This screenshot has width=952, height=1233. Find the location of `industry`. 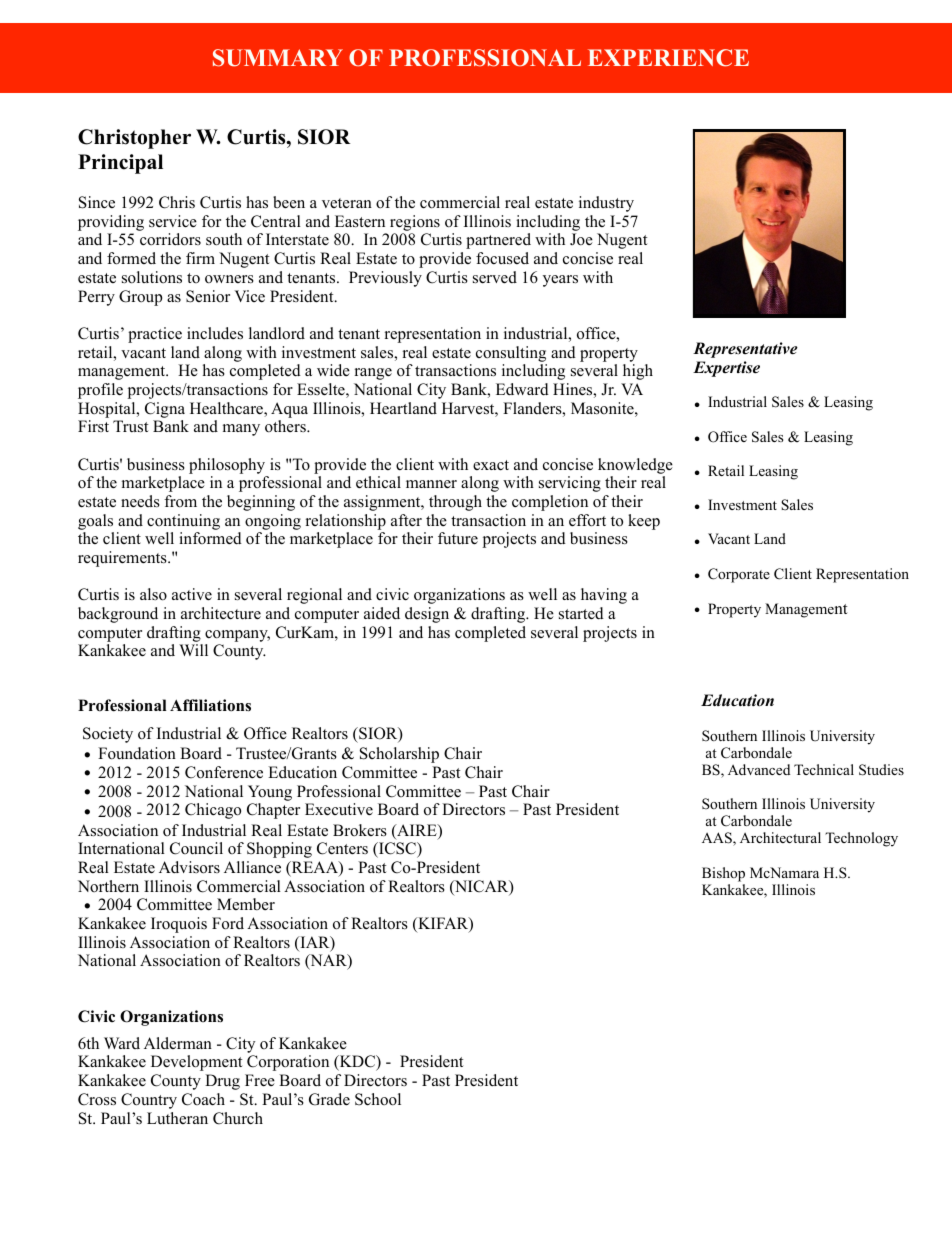

industry is located at coordinates (606, 204).
